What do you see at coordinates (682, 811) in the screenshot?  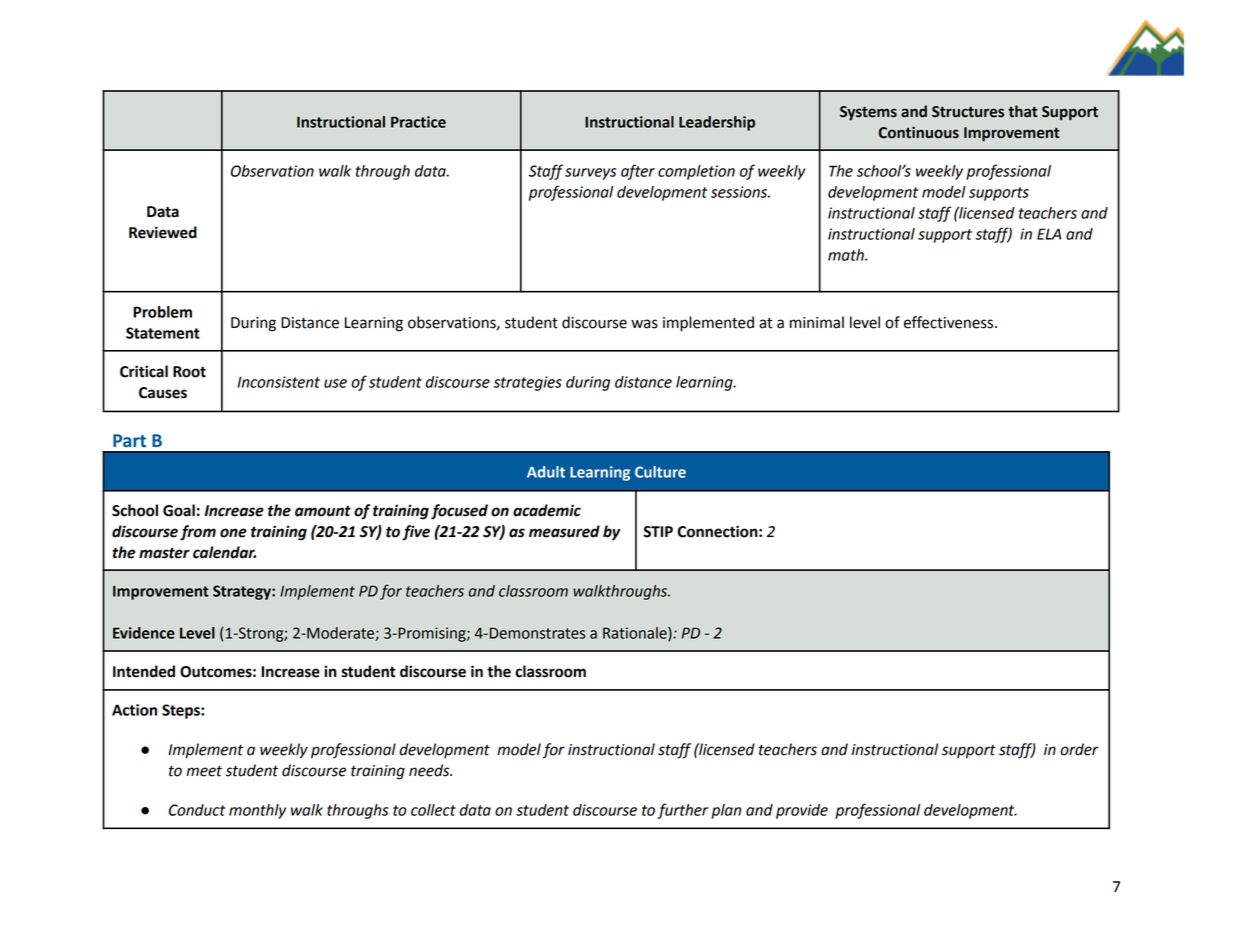 I see `further` at bounding box center [682, 811].
